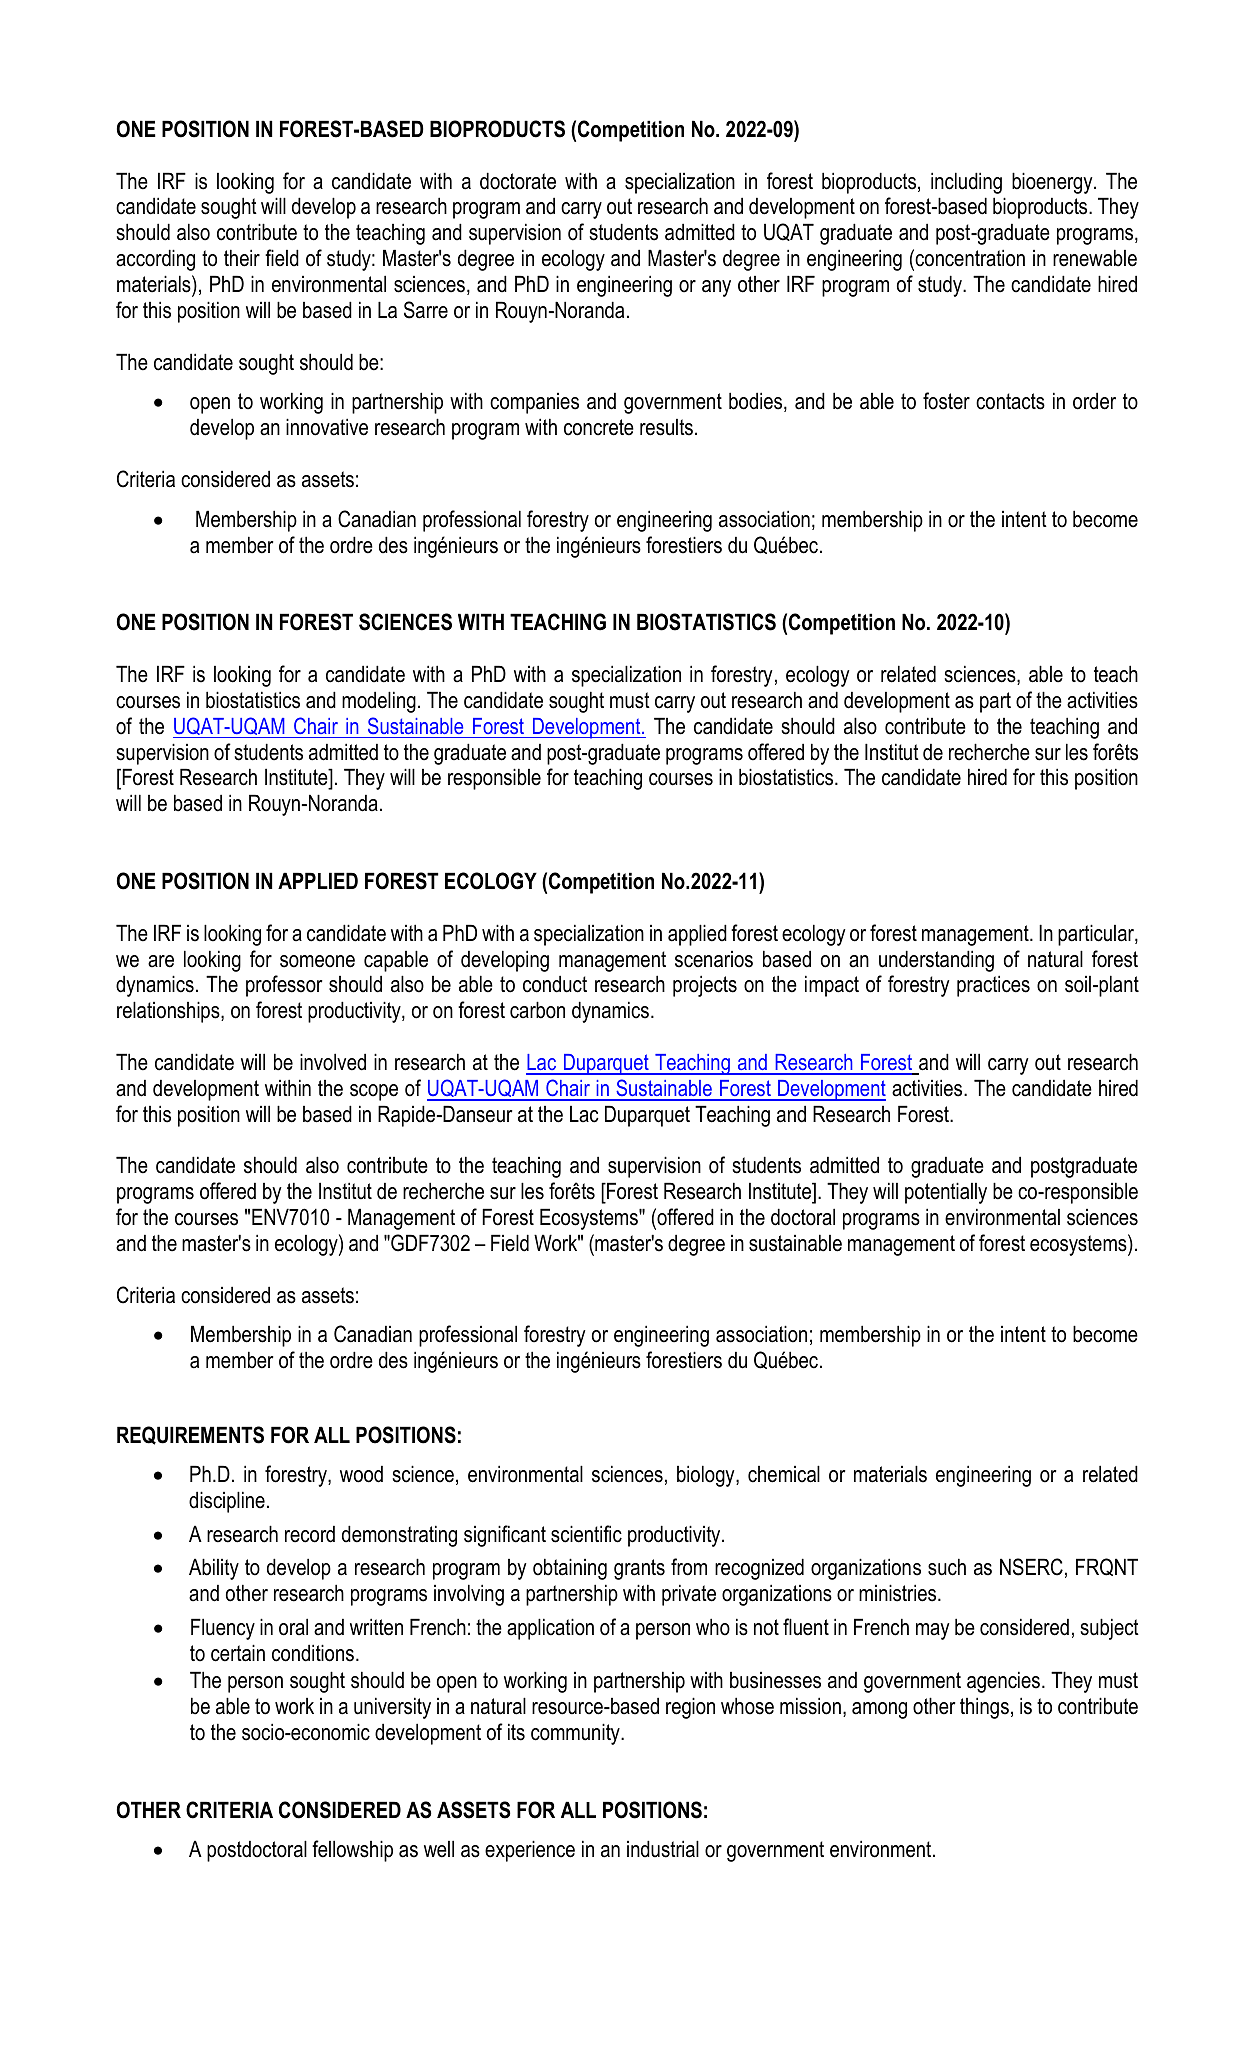 This screenshot has width=1255, height=2066. Describe the element at coordinates (352, 1851) in the screenshot. I see `fellowship` at that location.
